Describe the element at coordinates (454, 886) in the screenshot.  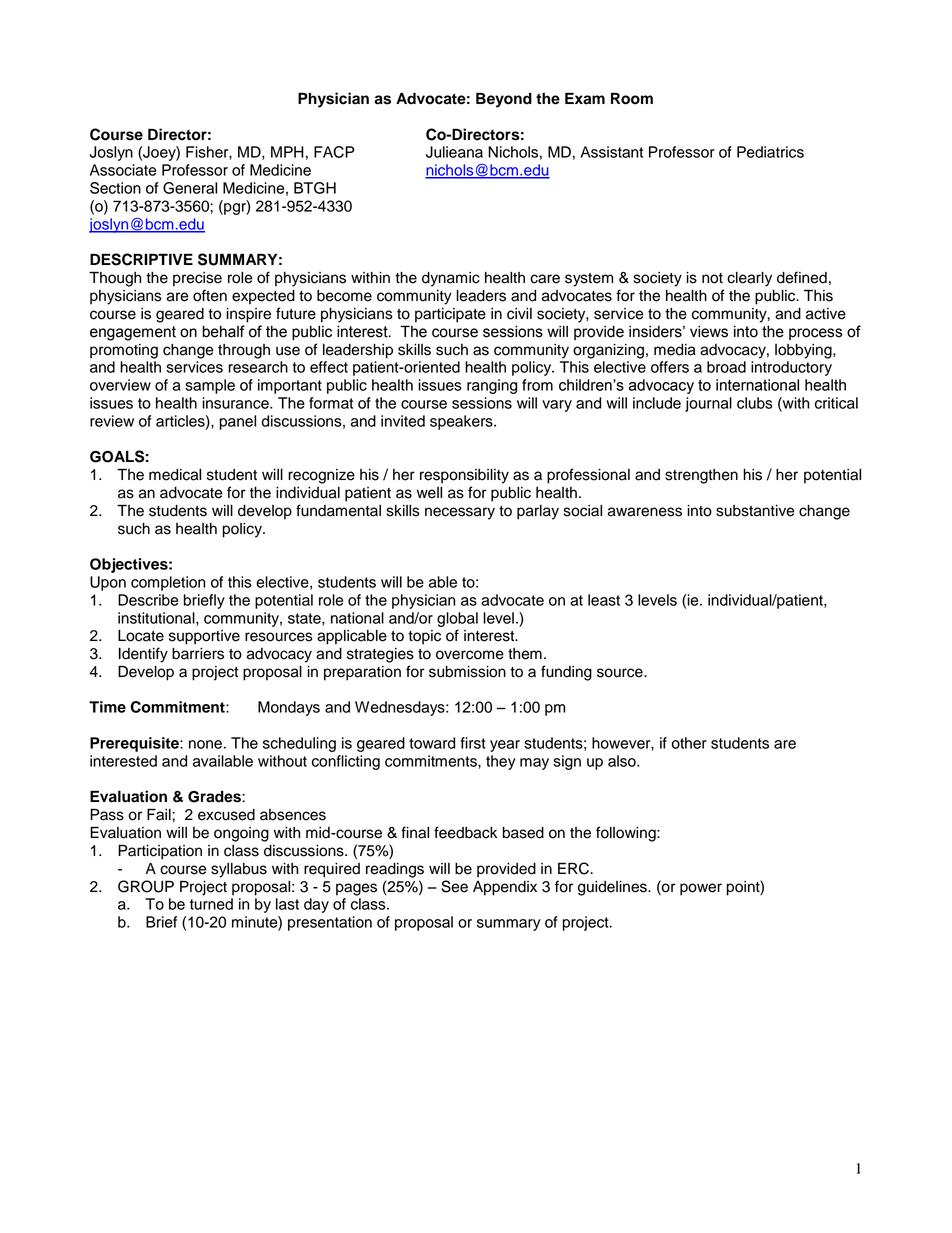
I see `See` at that location.
